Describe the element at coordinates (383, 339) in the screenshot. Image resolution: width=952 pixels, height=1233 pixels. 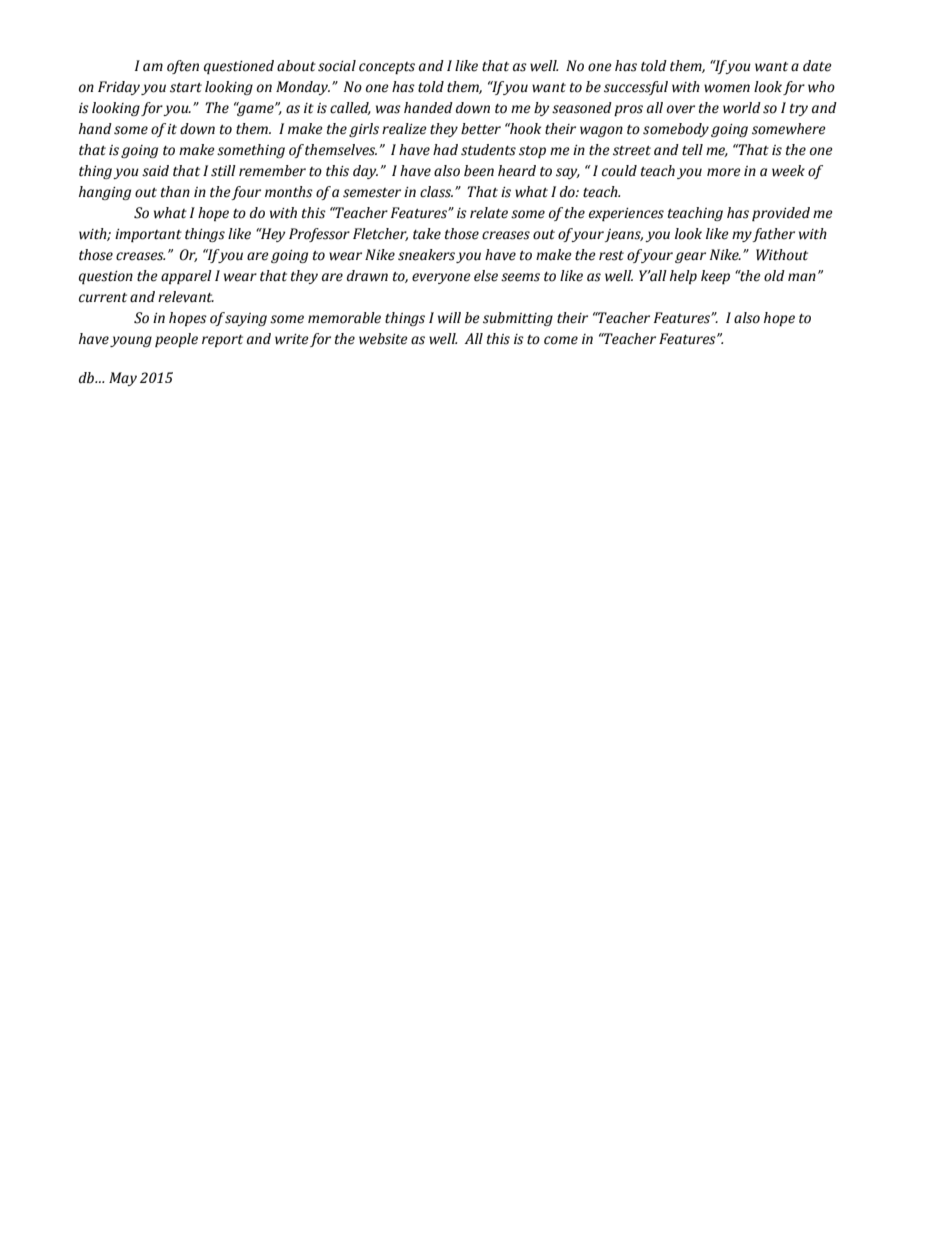
I see `website` at that location.
